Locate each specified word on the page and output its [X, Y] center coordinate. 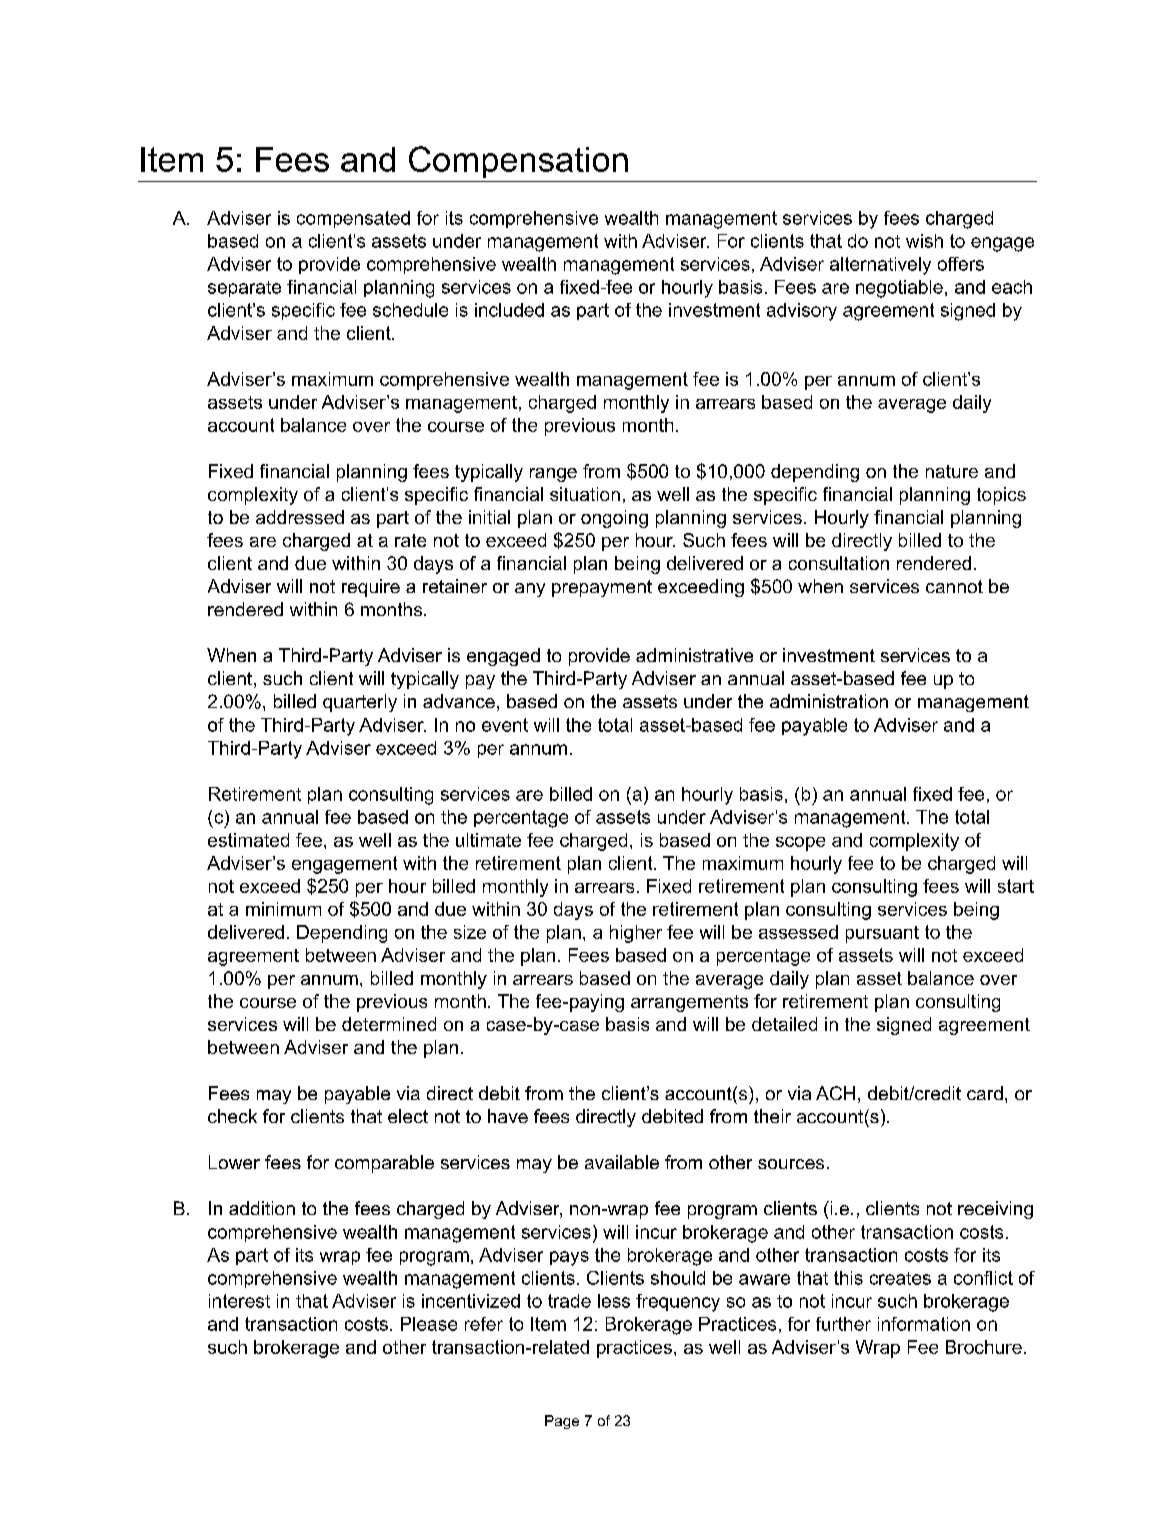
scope [800, 844]
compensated [353, 219]
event [505, 725]
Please [429, 1324]
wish [924, 241]
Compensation [518, 162]
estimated [248, 840]
